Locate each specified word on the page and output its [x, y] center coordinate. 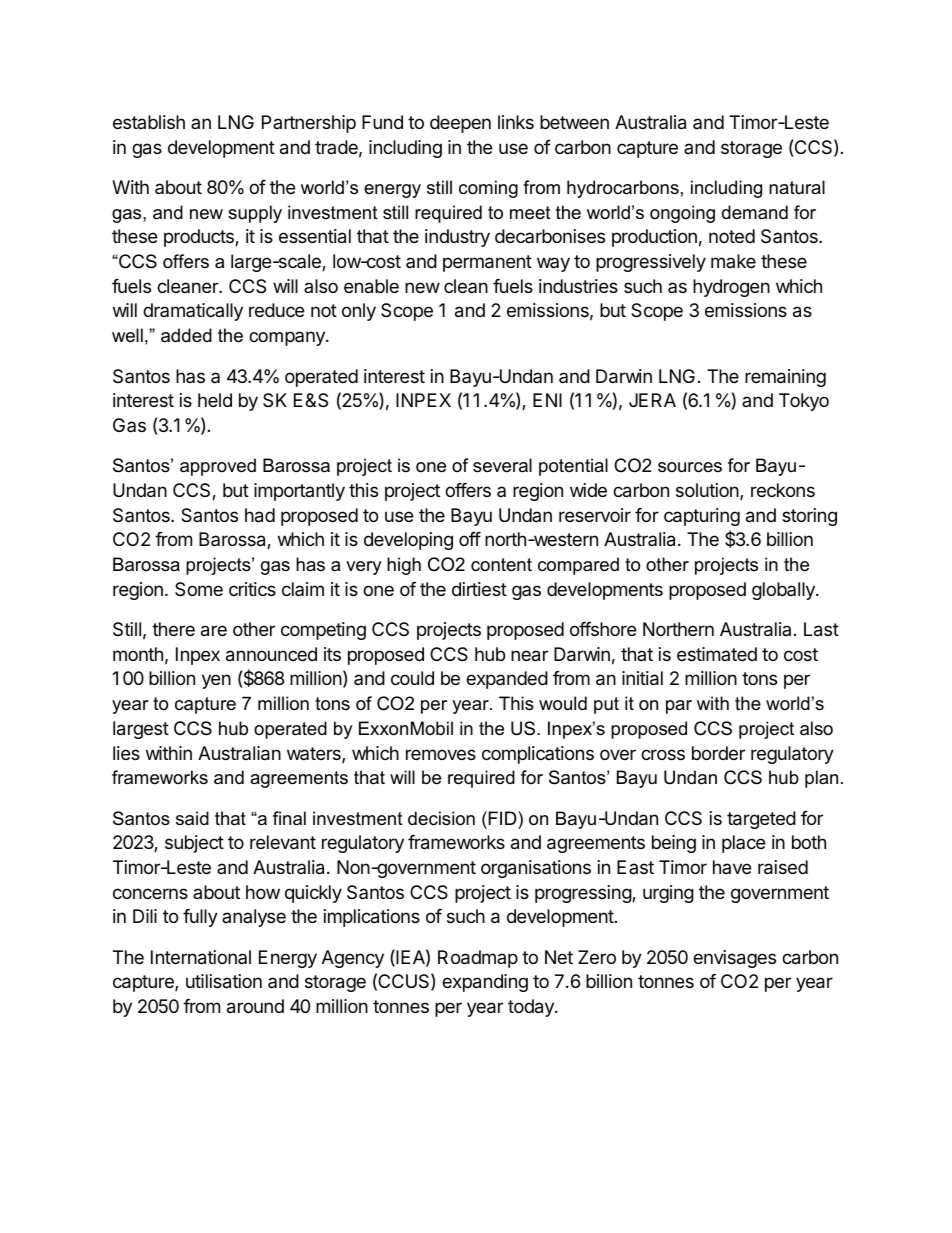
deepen [460, 124]
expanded [507, 680]
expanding [485, 983]
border [718, 753]
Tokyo [804, 402]
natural [797, 187]
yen [216, 681]
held [215, 400]
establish [149, 122]
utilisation [224, 981]
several [502, 465]
